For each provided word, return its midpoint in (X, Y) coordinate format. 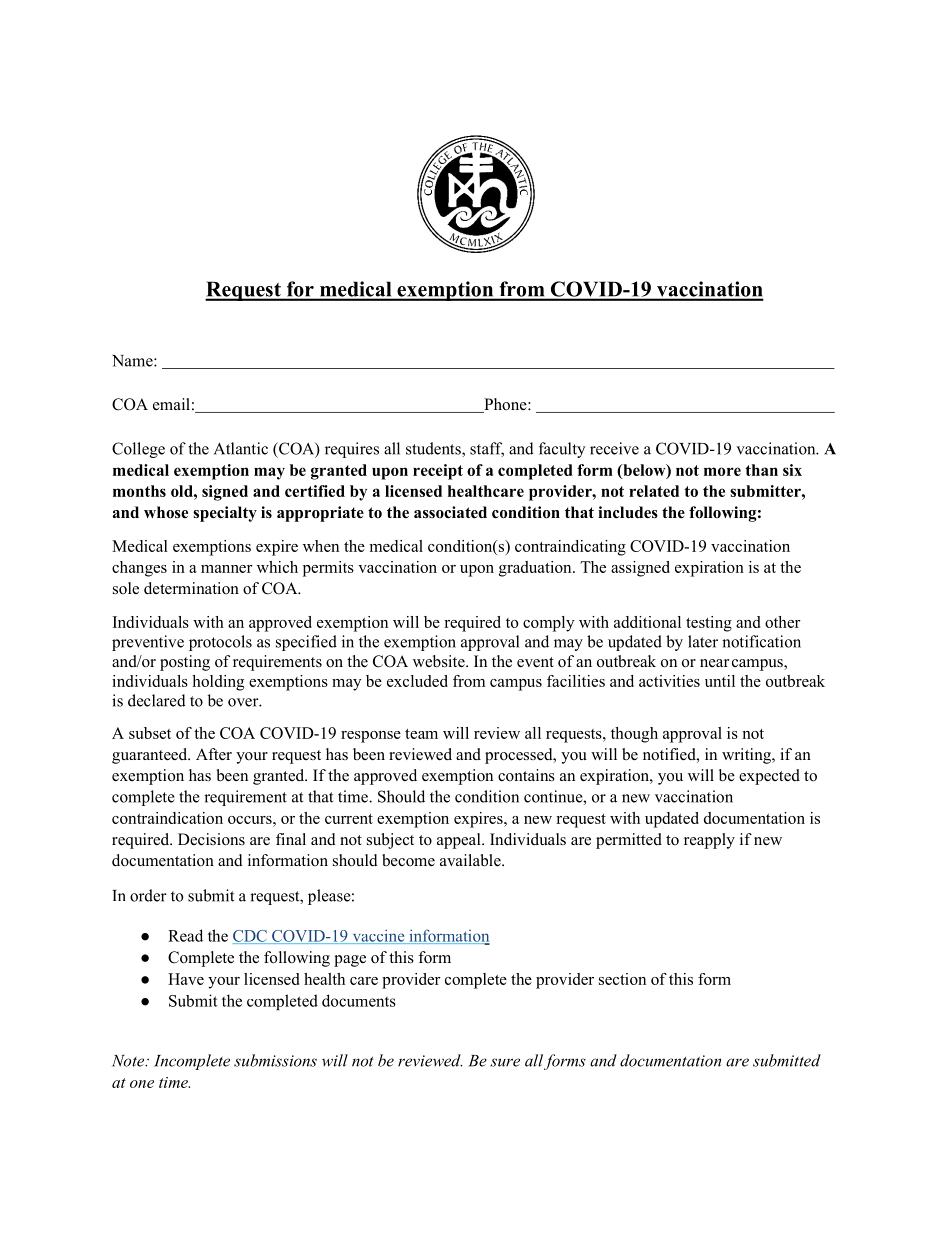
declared (157, 700)
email (171, 404)
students (434, 449)
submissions (275, 1060)
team (421, 734)
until (720, 681)
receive (614, 448)
